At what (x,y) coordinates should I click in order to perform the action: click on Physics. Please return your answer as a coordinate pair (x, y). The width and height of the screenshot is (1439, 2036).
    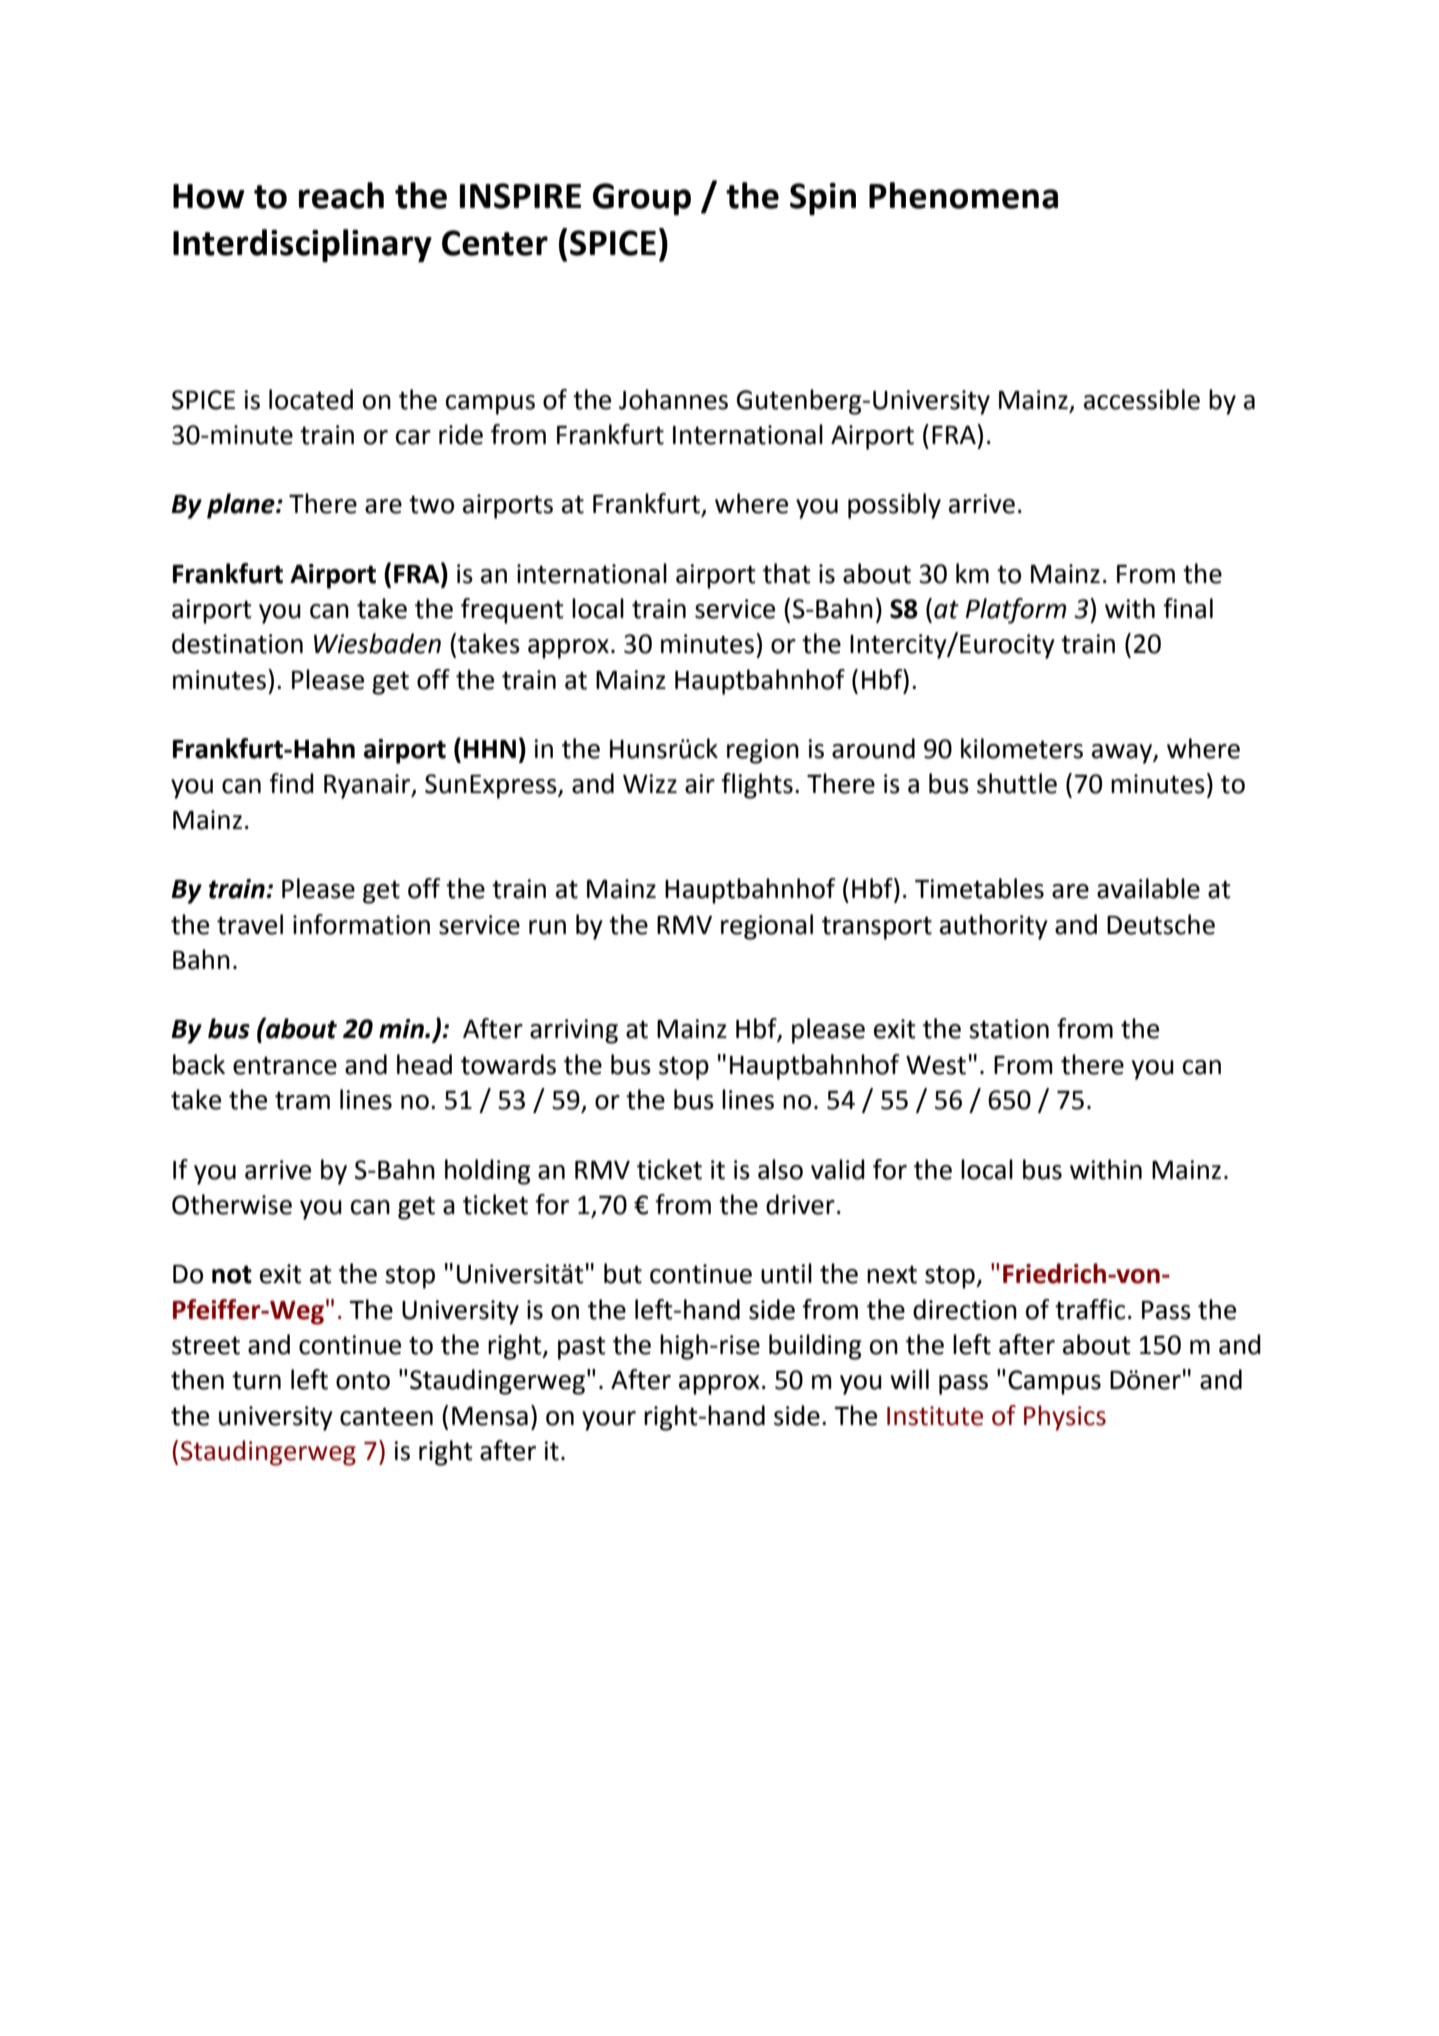
    Looking at the image, I should click on (1065, 1418).
